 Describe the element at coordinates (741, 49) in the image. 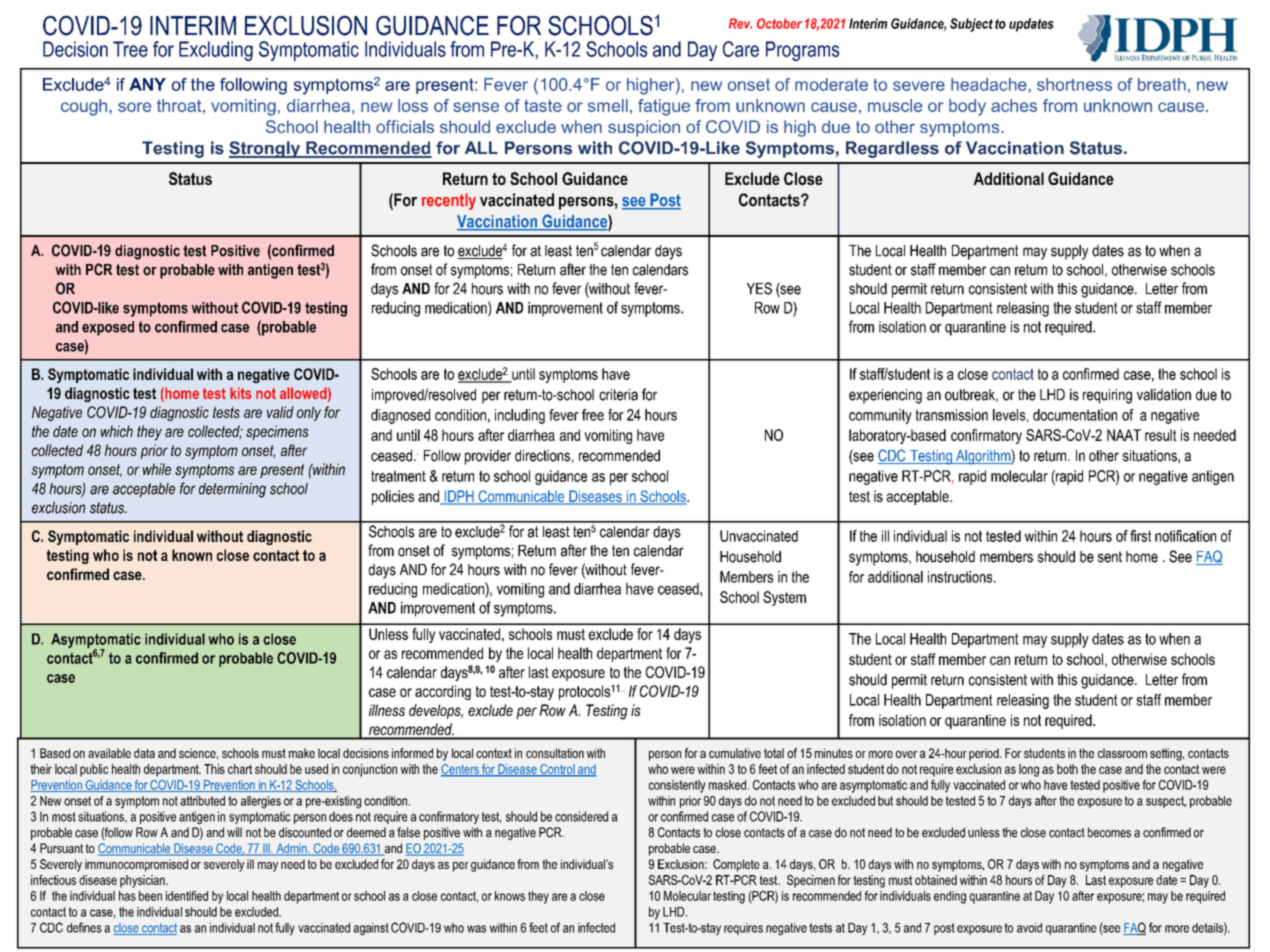

I see `Care` at that location.
